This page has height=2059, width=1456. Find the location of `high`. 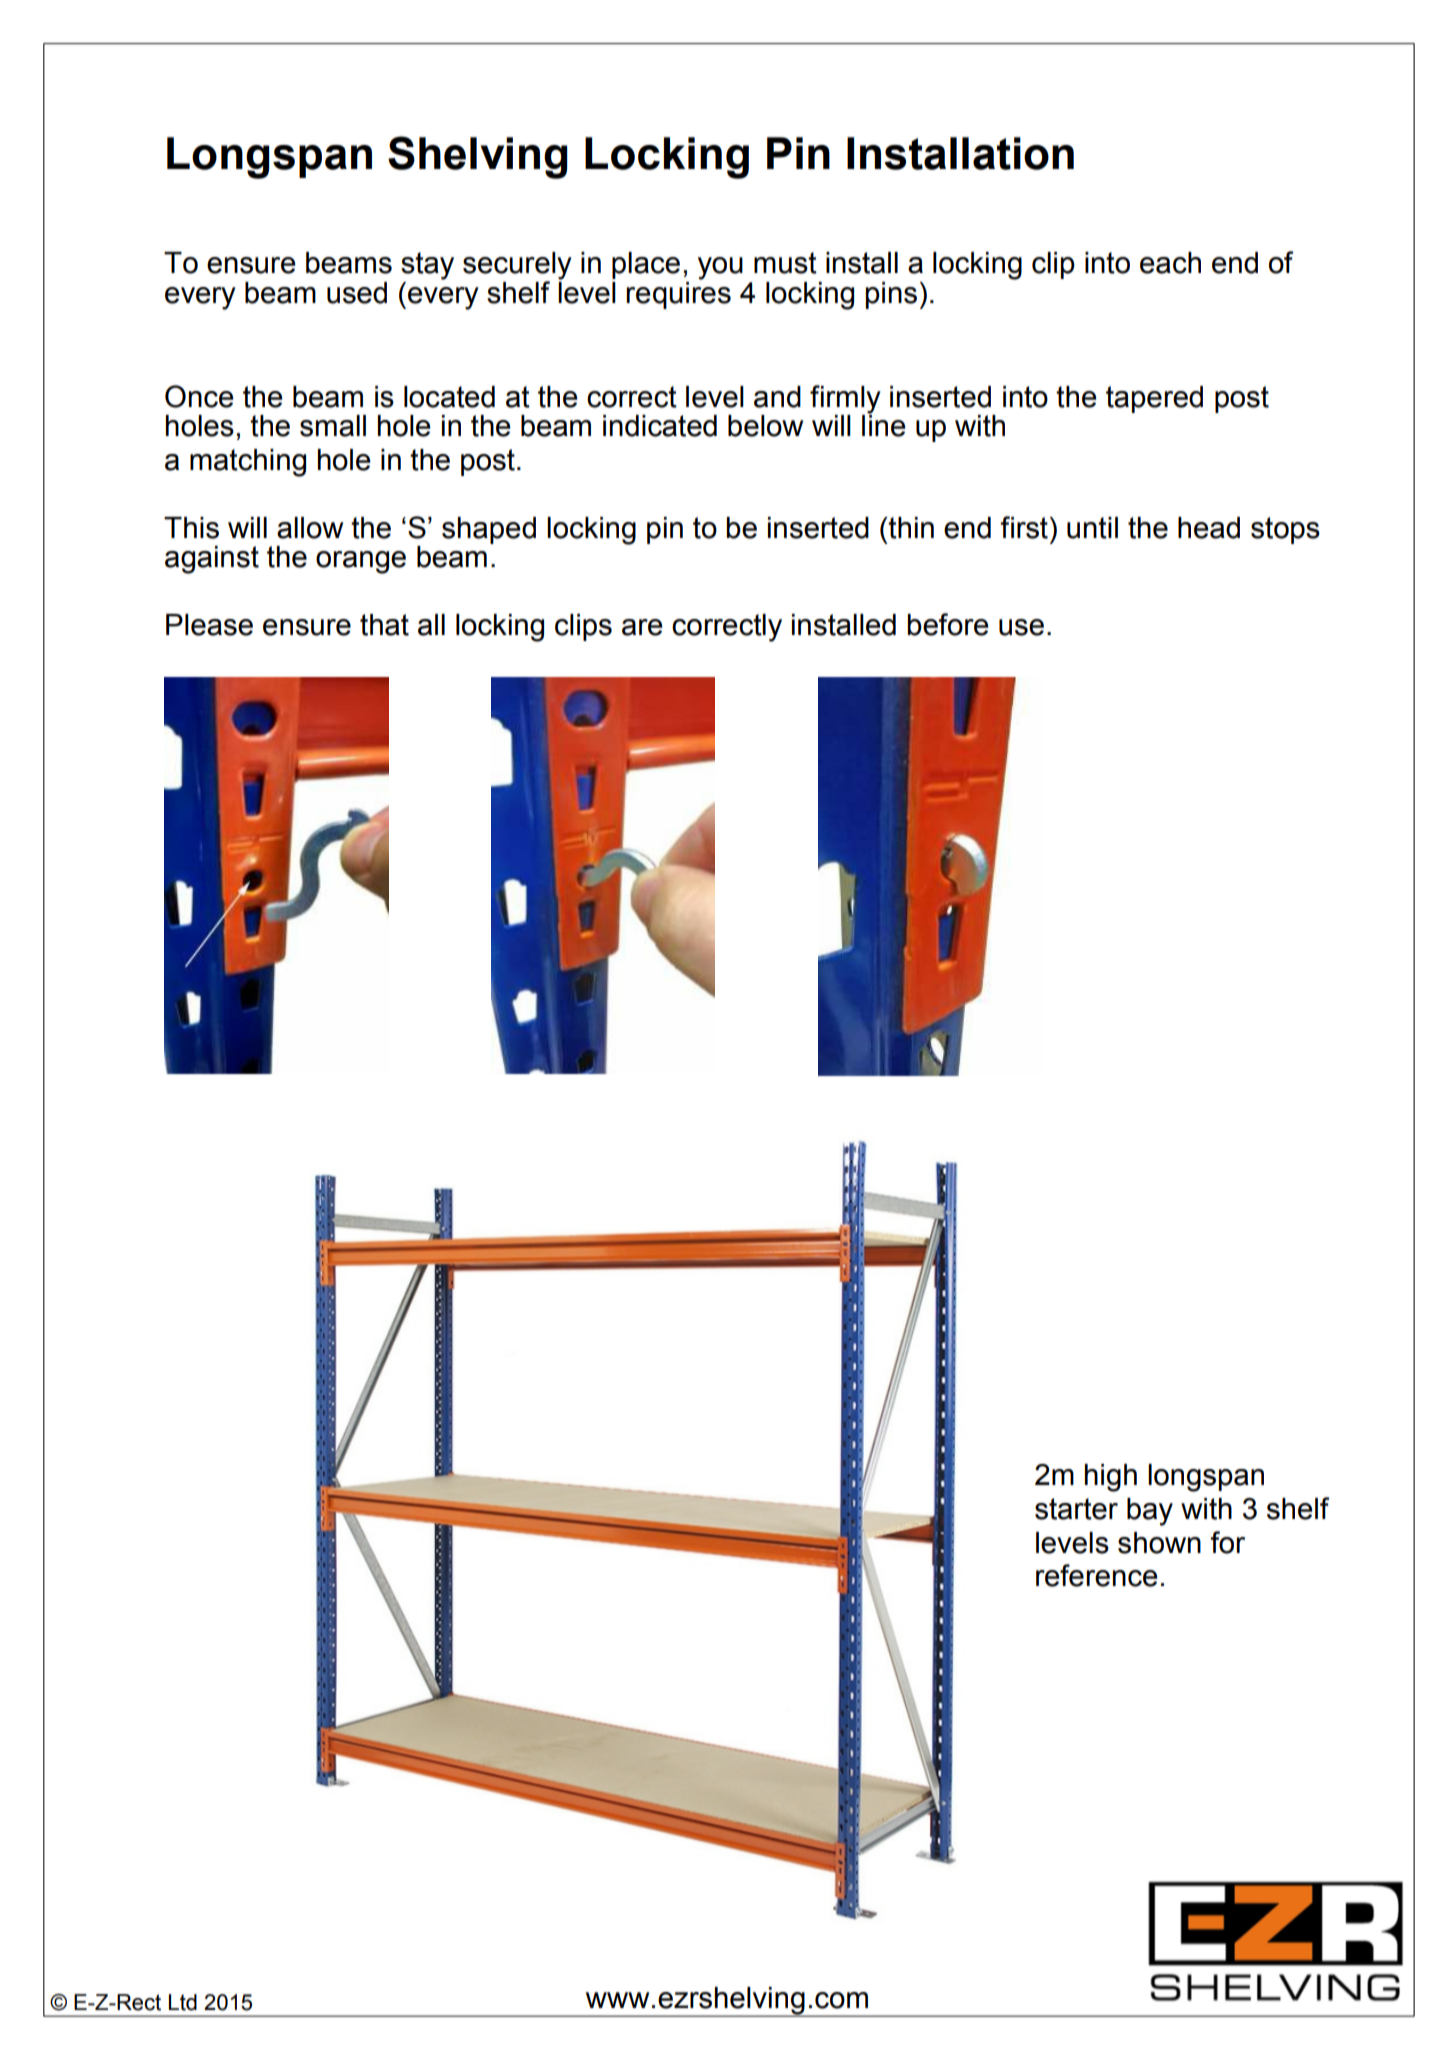

high is located at coordinates (1111, 1478).
